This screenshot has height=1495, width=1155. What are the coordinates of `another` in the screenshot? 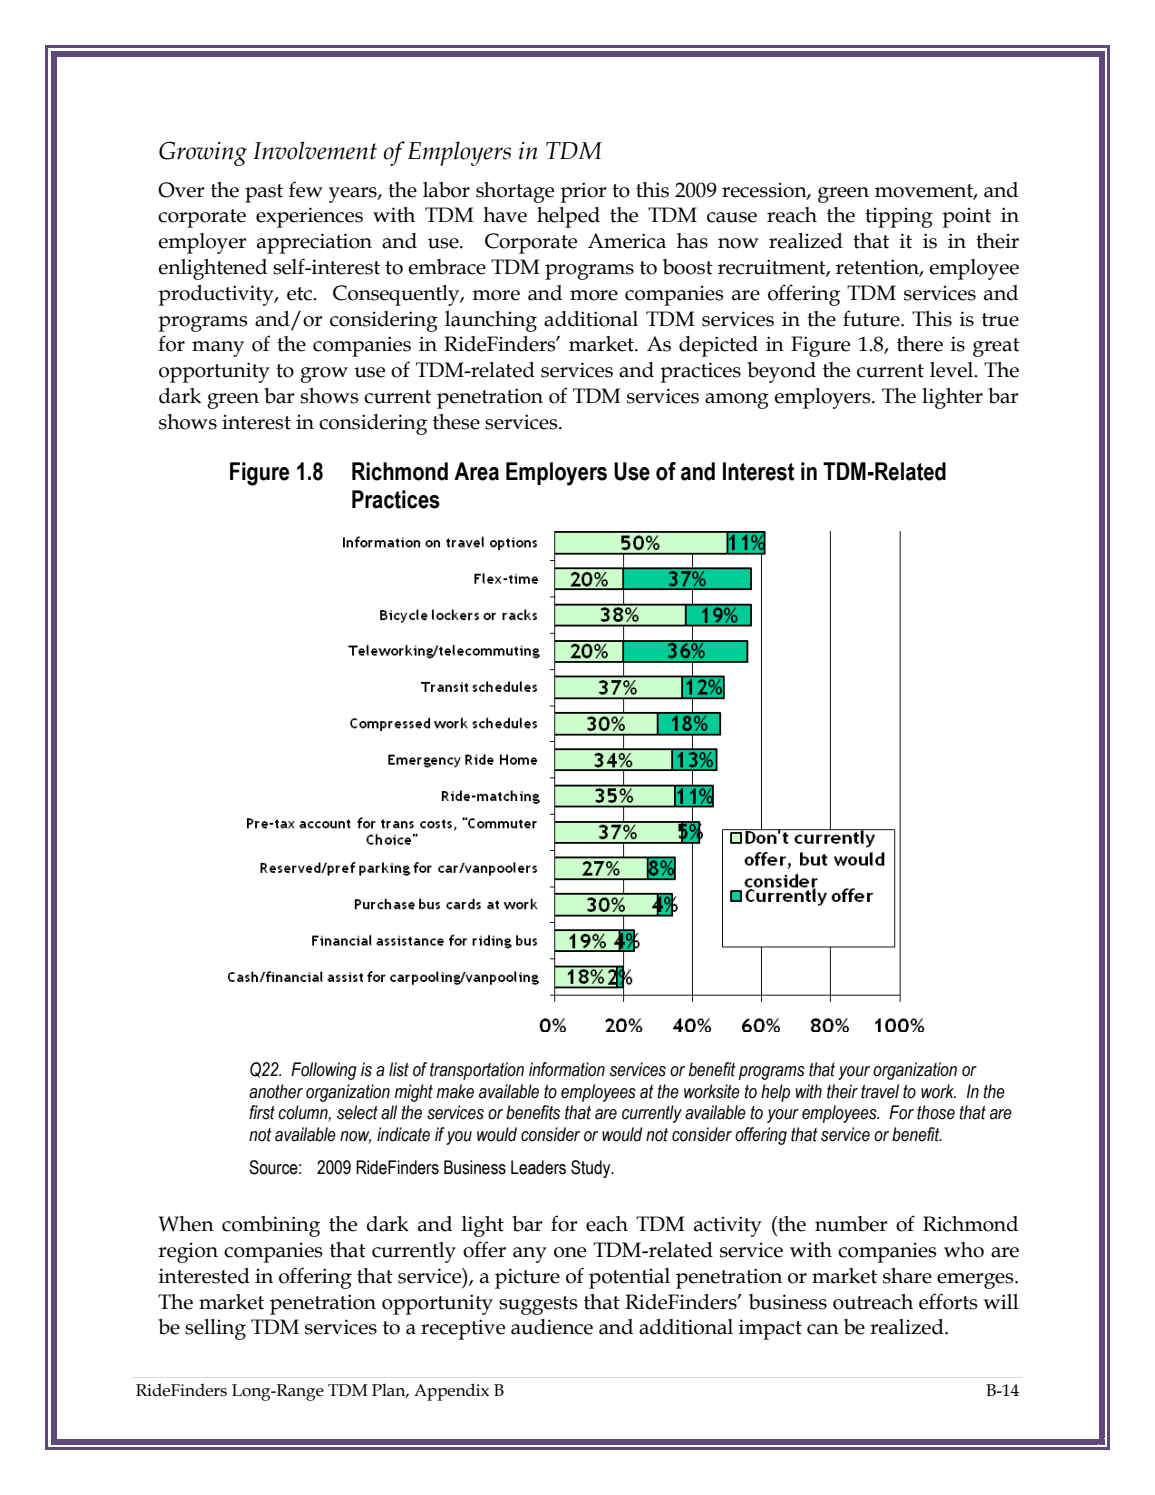 It's located at (276, 1091).
